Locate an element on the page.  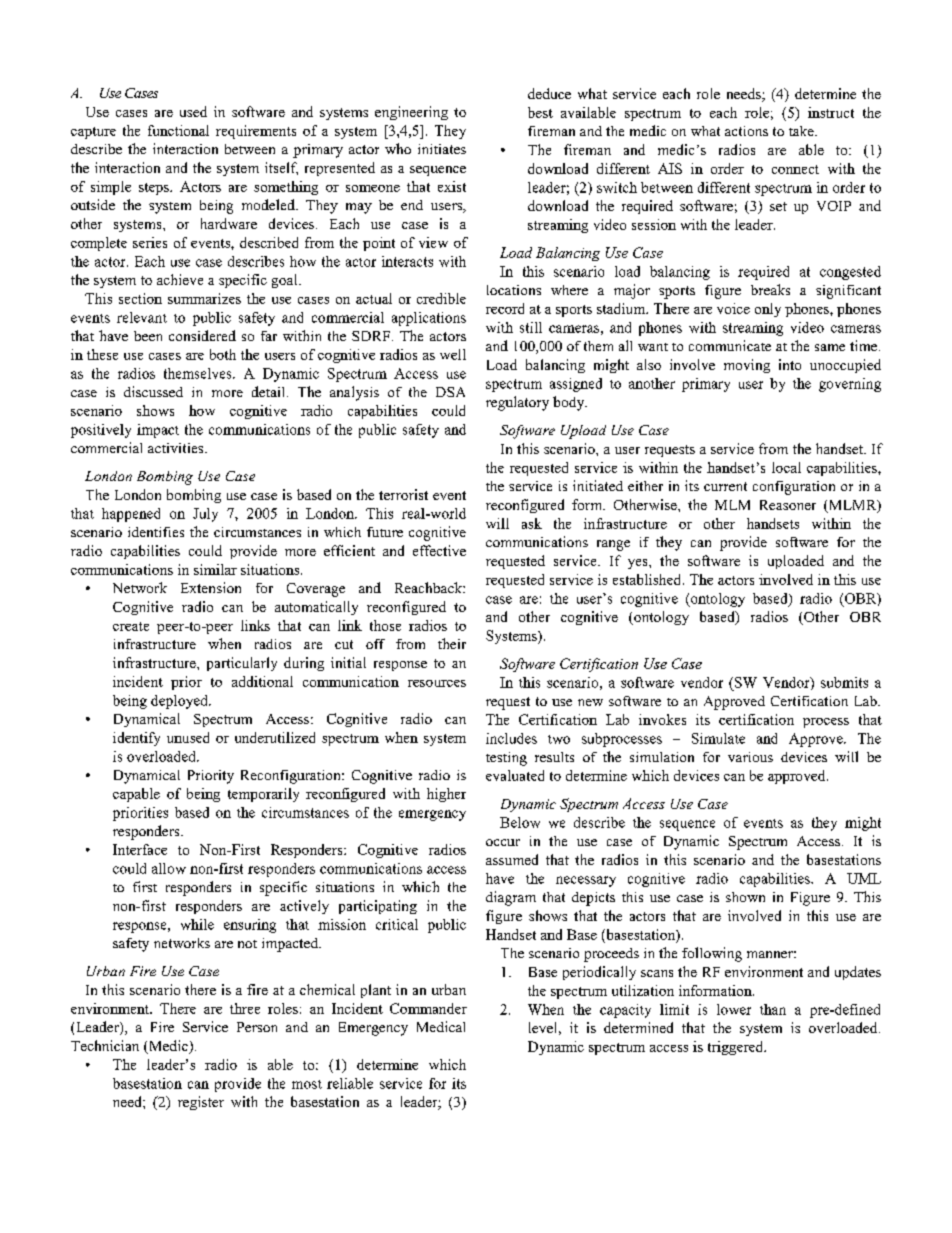
register is located at coordinates (201, 1103).
